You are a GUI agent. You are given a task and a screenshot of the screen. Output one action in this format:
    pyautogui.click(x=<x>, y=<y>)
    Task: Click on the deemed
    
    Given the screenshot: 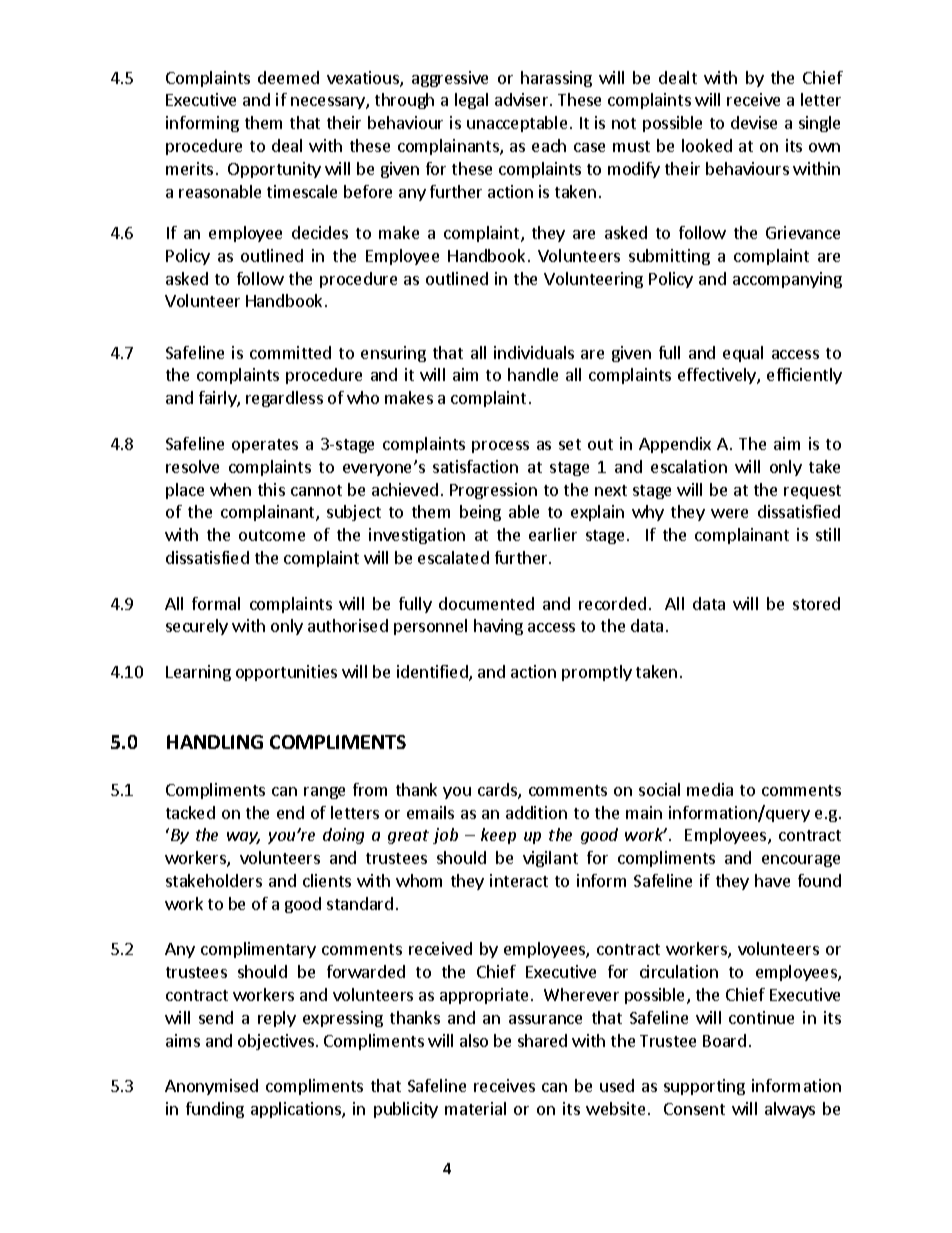 What is the action you would take?
    pyautogui.click(x=288, y=77)
